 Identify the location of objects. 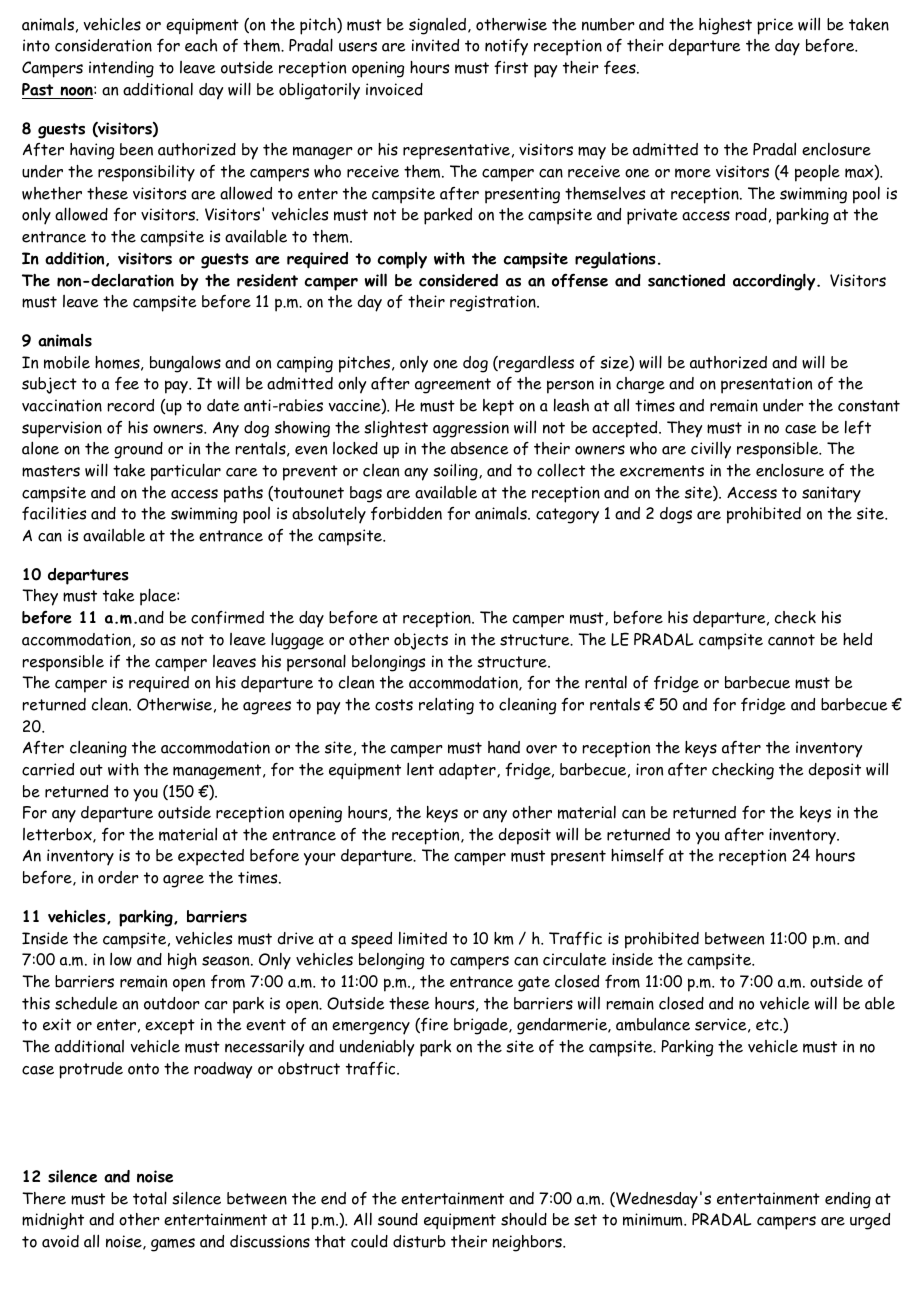
(421, 641).
